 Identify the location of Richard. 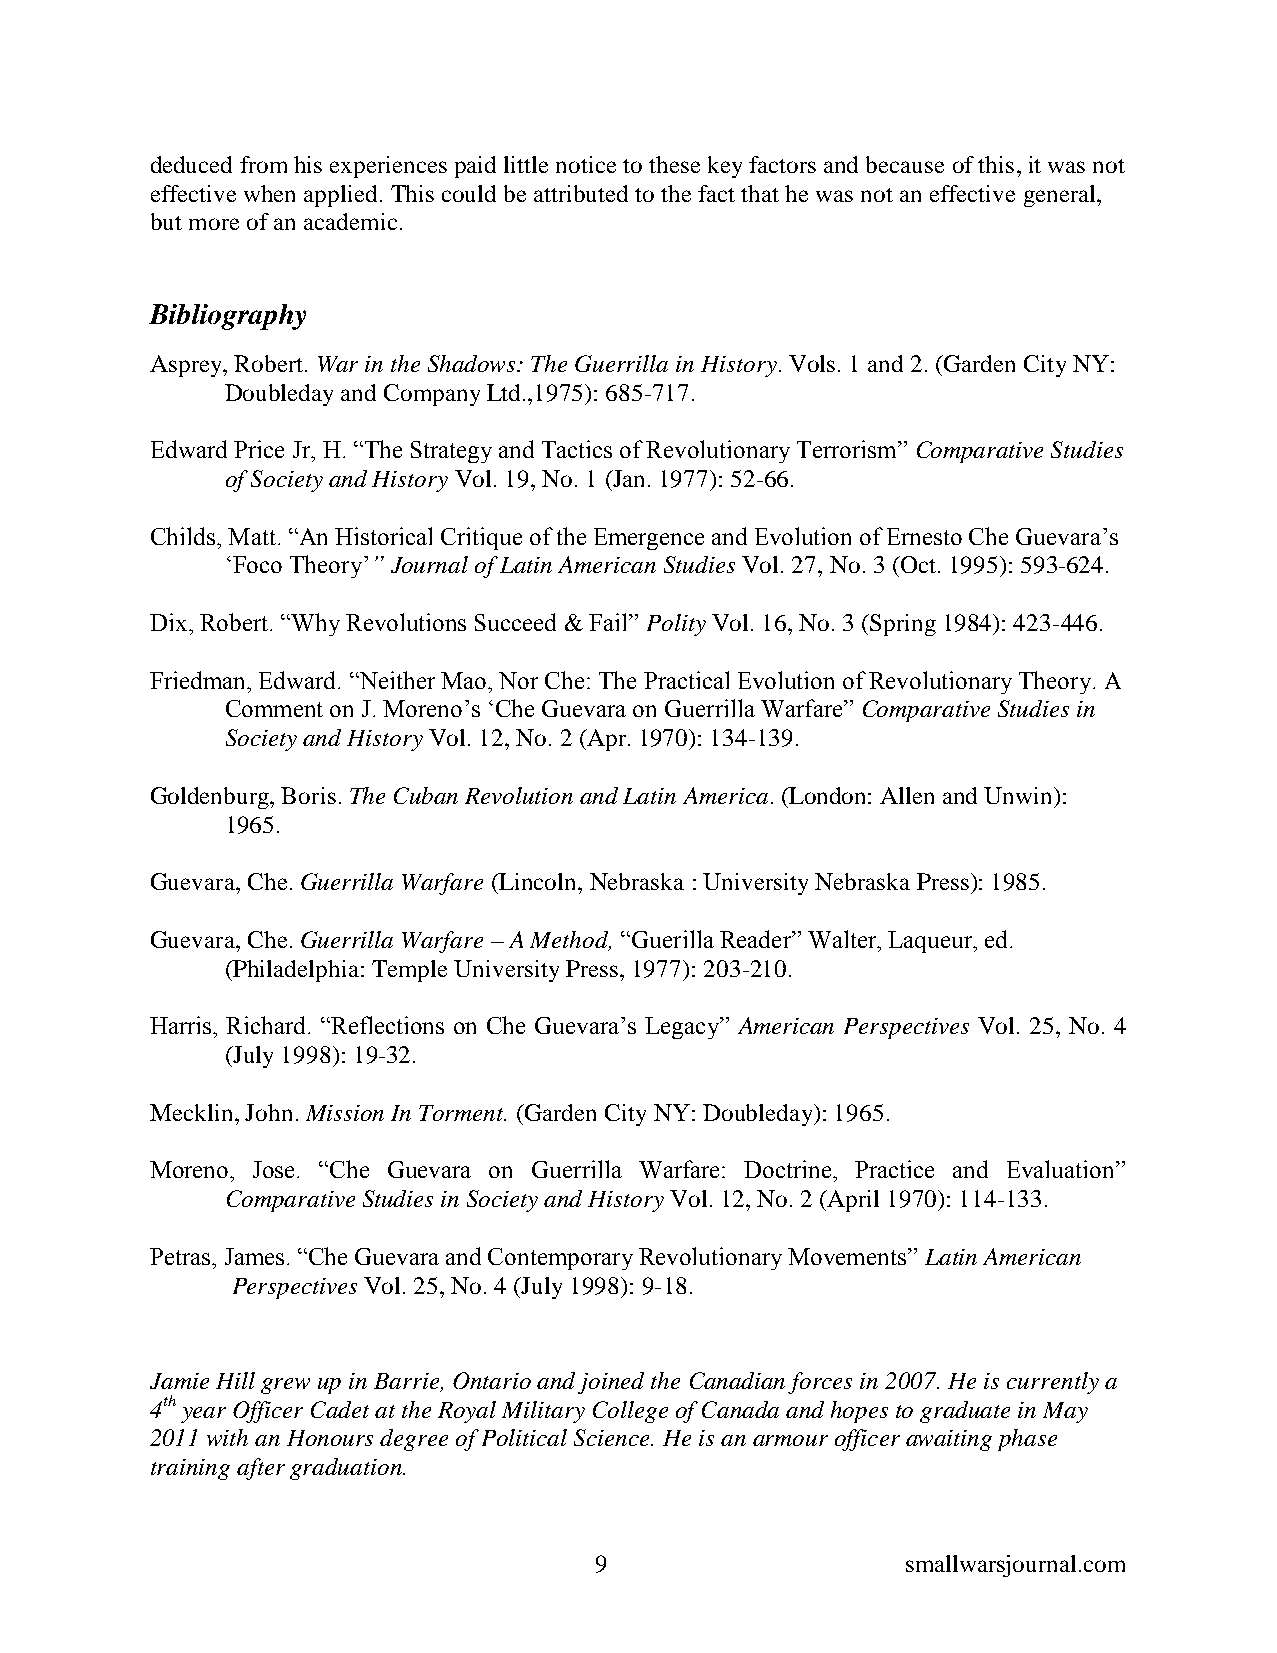
(267, 1025).
